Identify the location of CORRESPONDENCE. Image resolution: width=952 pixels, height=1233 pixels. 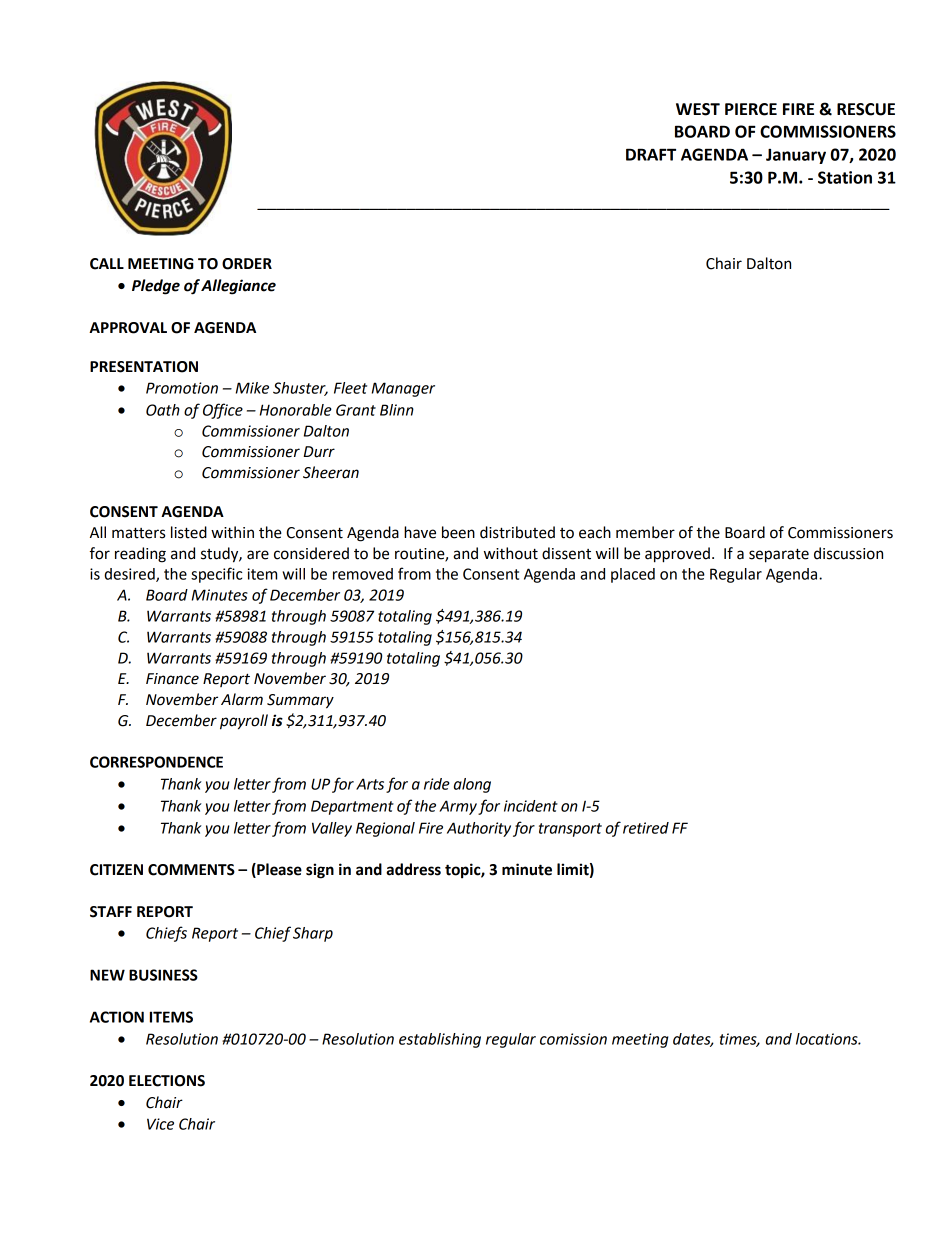
(156, 762).
